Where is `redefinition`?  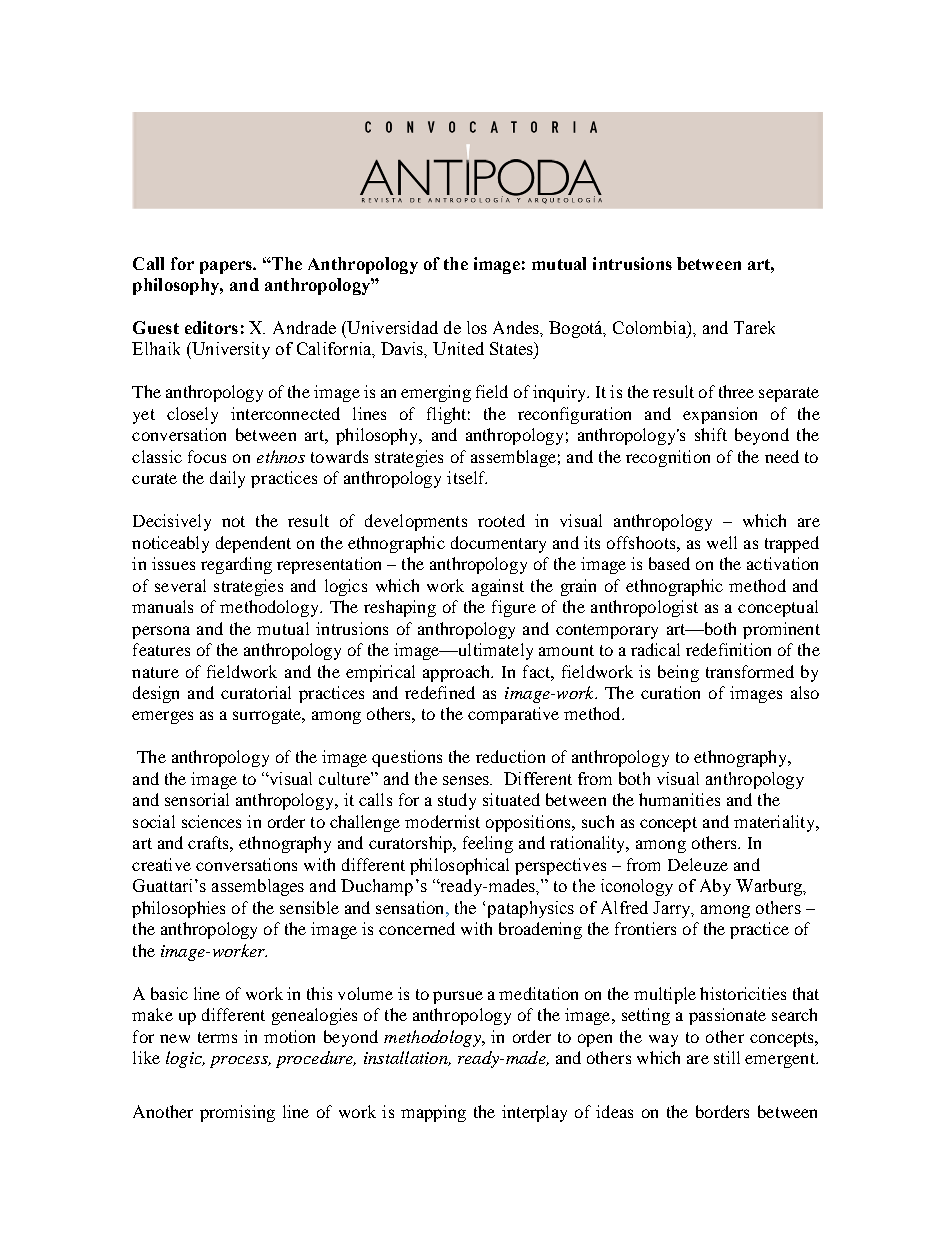 redefinition is located at coordinates (728, 649).
